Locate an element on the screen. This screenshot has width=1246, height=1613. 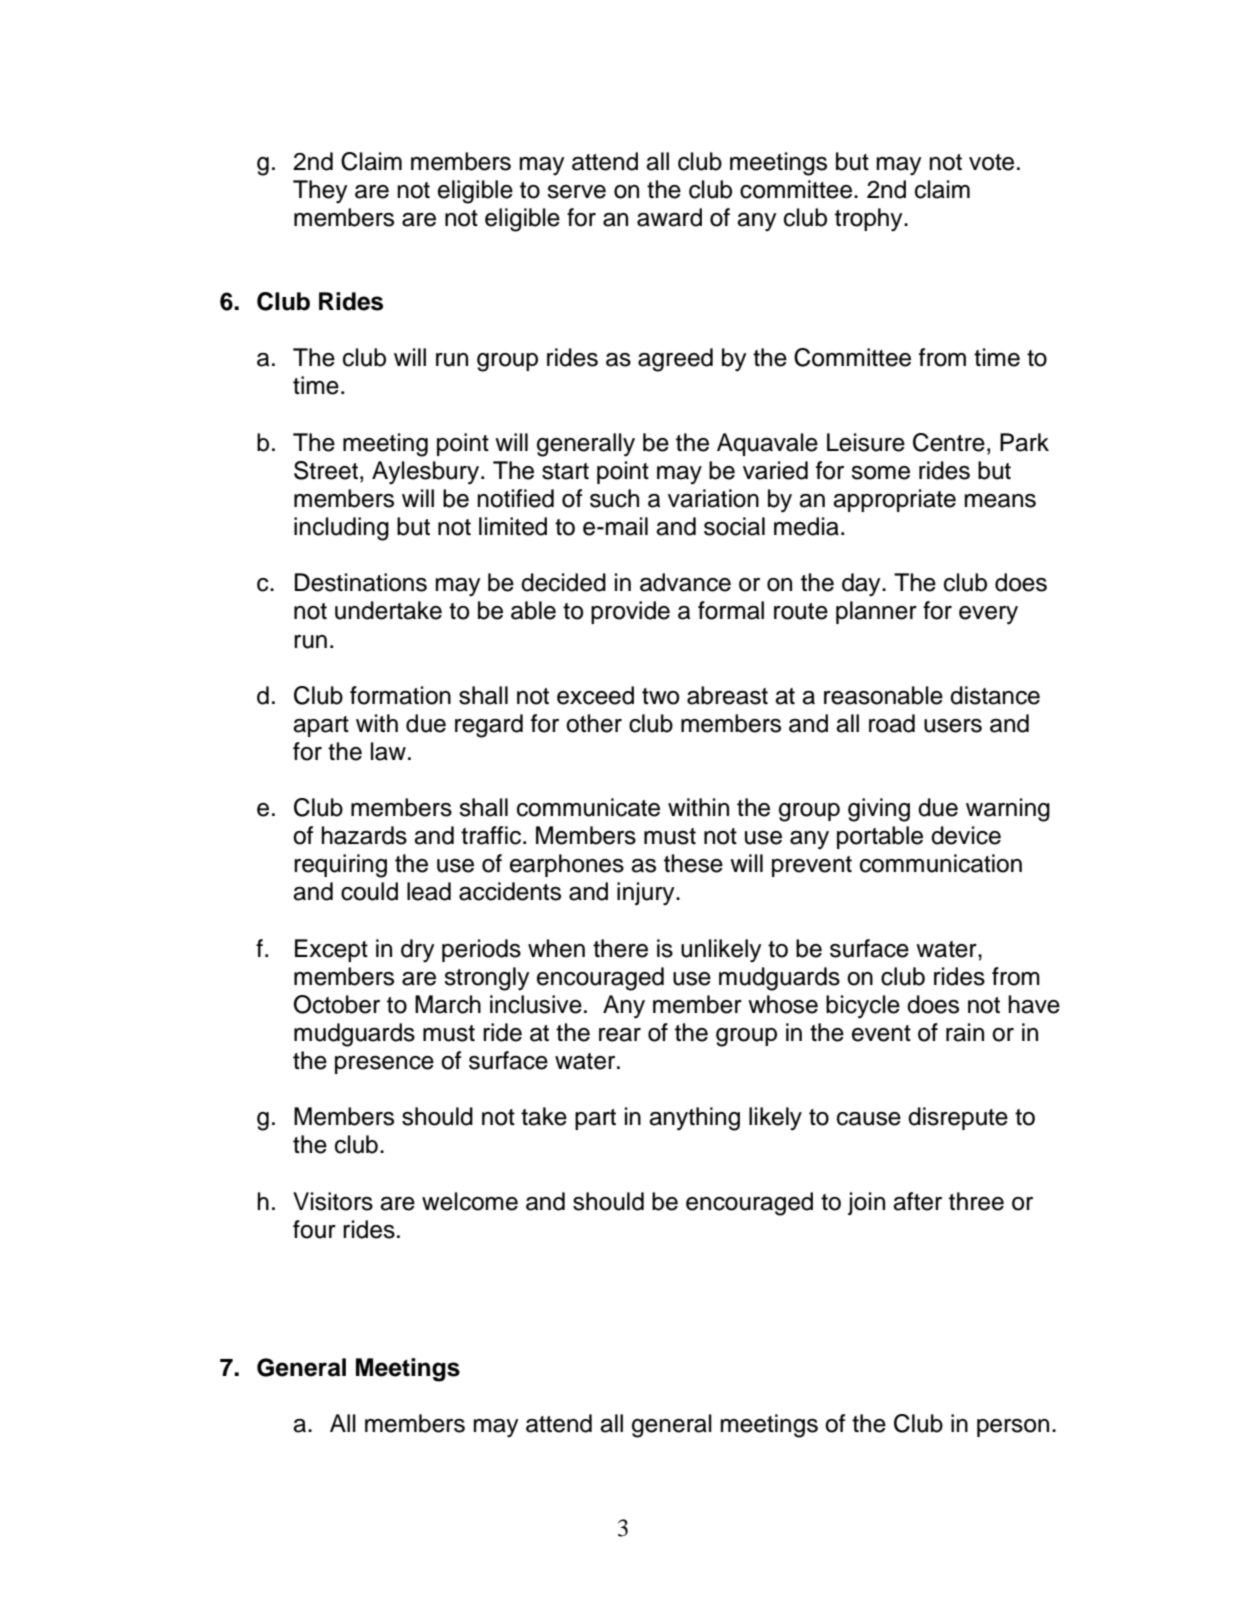
vote is located at coordinates (991, 162).
